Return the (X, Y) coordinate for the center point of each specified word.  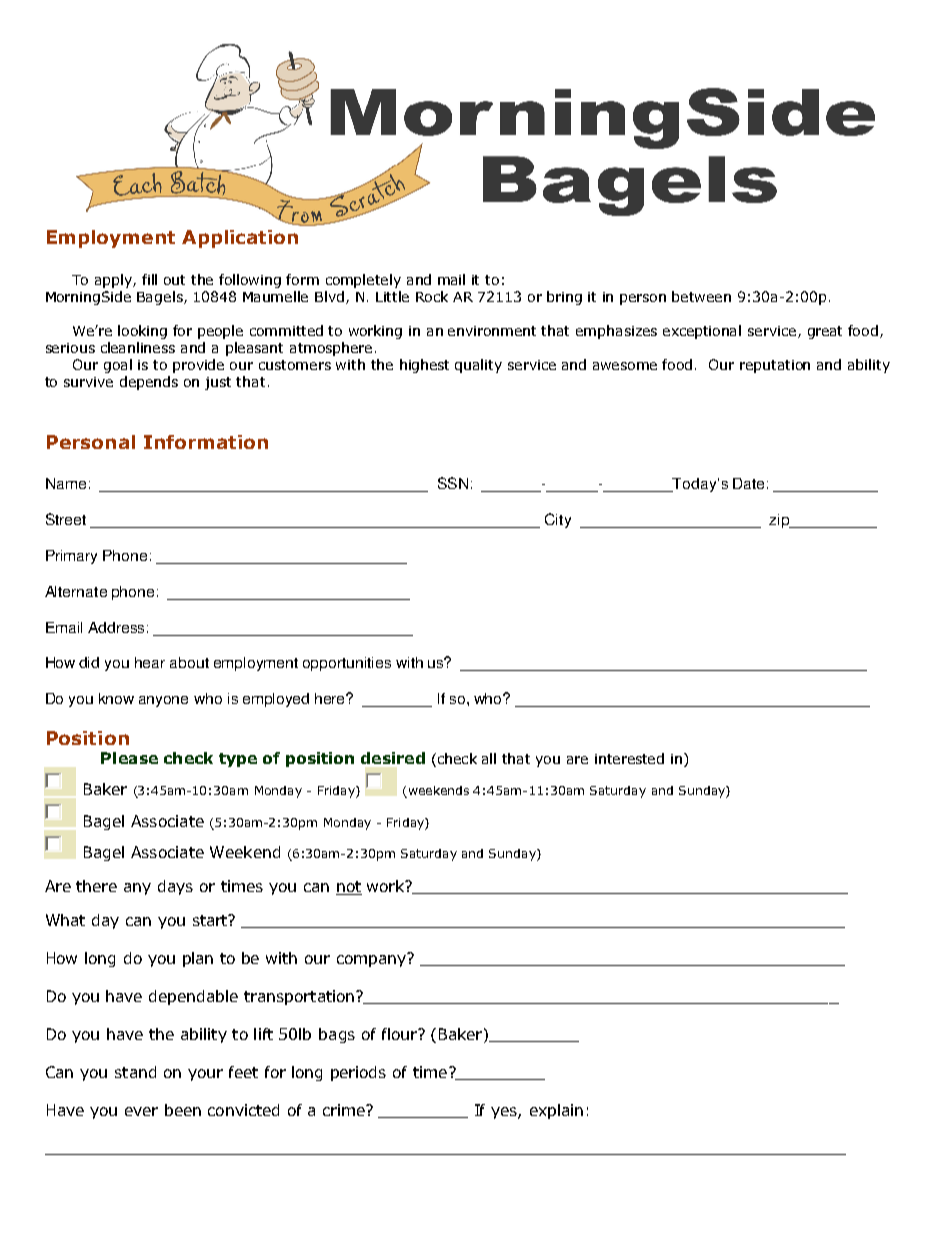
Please (129, 758)
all (489, 758)
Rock (432, 296)
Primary (71, 557)
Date (748, 483)
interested (629, 758)
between (701, 296)
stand (135, 1072)
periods (358, 1073)
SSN (453, 483)
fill (149, 279)
